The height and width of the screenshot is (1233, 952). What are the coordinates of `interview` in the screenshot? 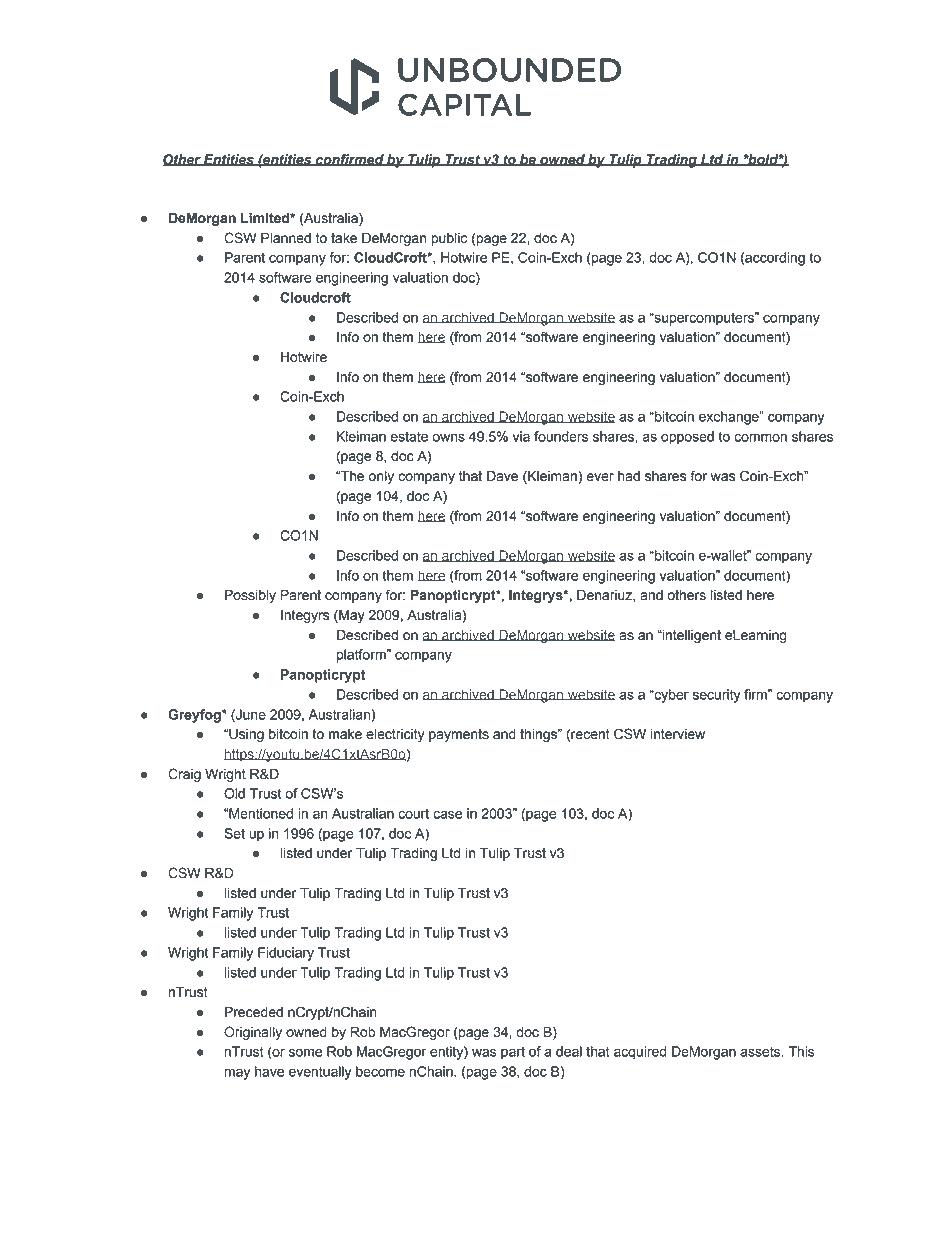 It's located at (678, 734).
